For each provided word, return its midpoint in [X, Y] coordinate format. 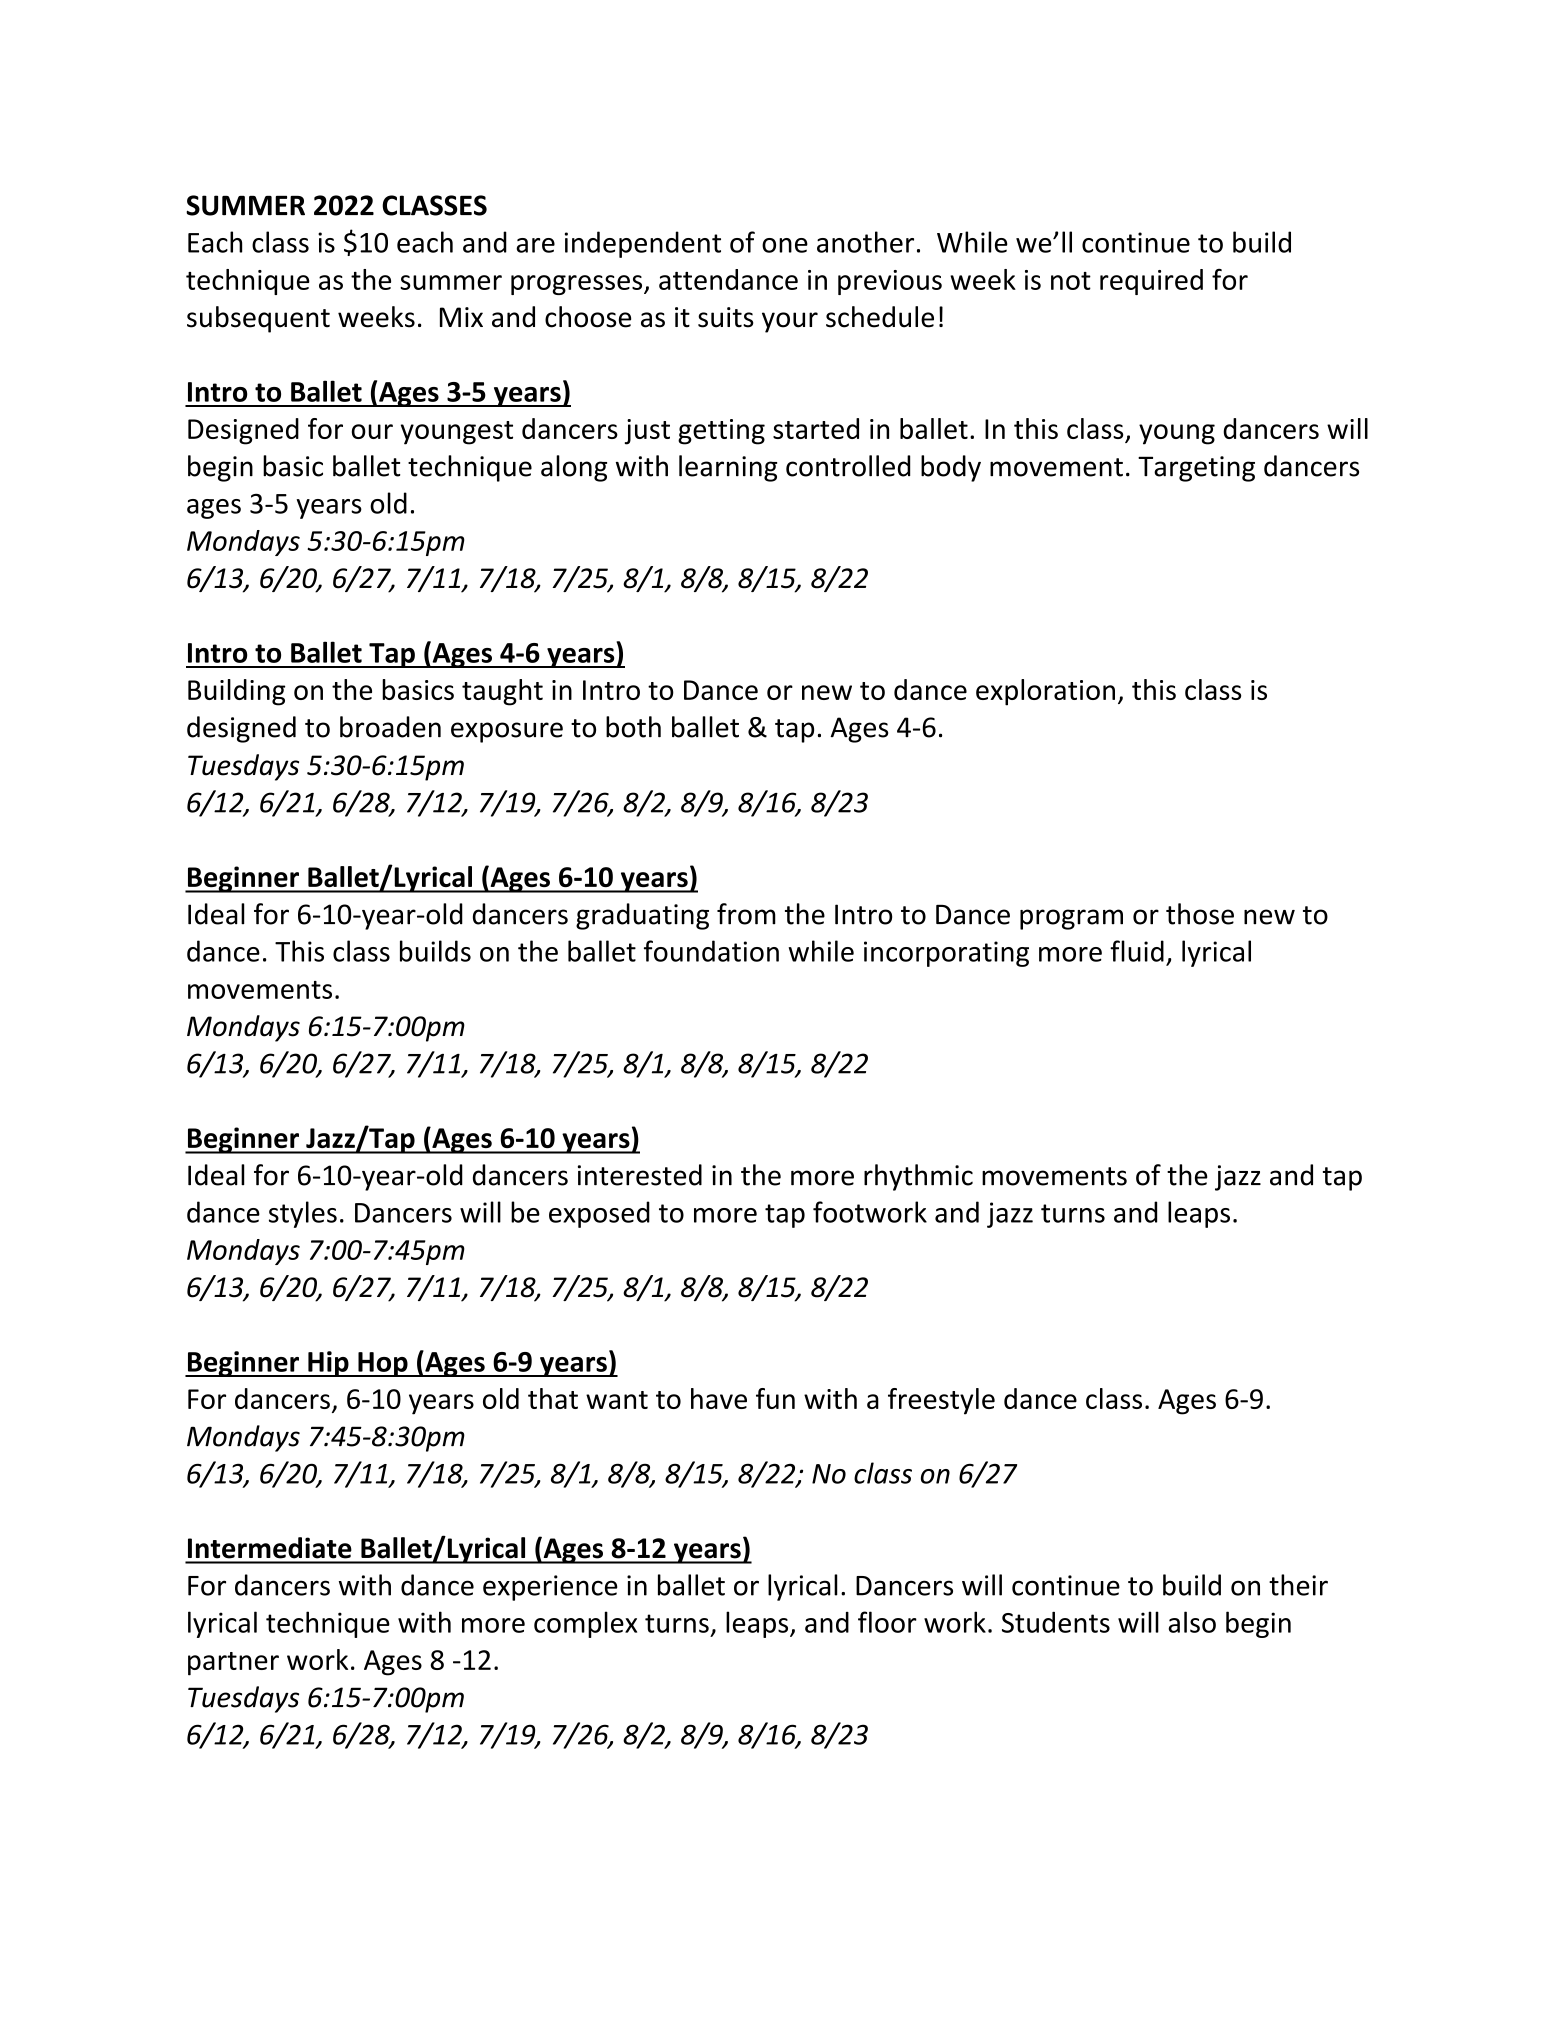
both [633, 727]
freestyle [941, 1401]
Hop [383, 1364]
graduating [642, 916]
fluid [1137, 951]
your [790, 322]
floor [887, 1622]
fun [775, 1398]
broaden [390, 727]
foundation [711, 951]
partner [233, 1664]
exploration [1045, 692]
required [1151, 282]
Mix [461, 317]
